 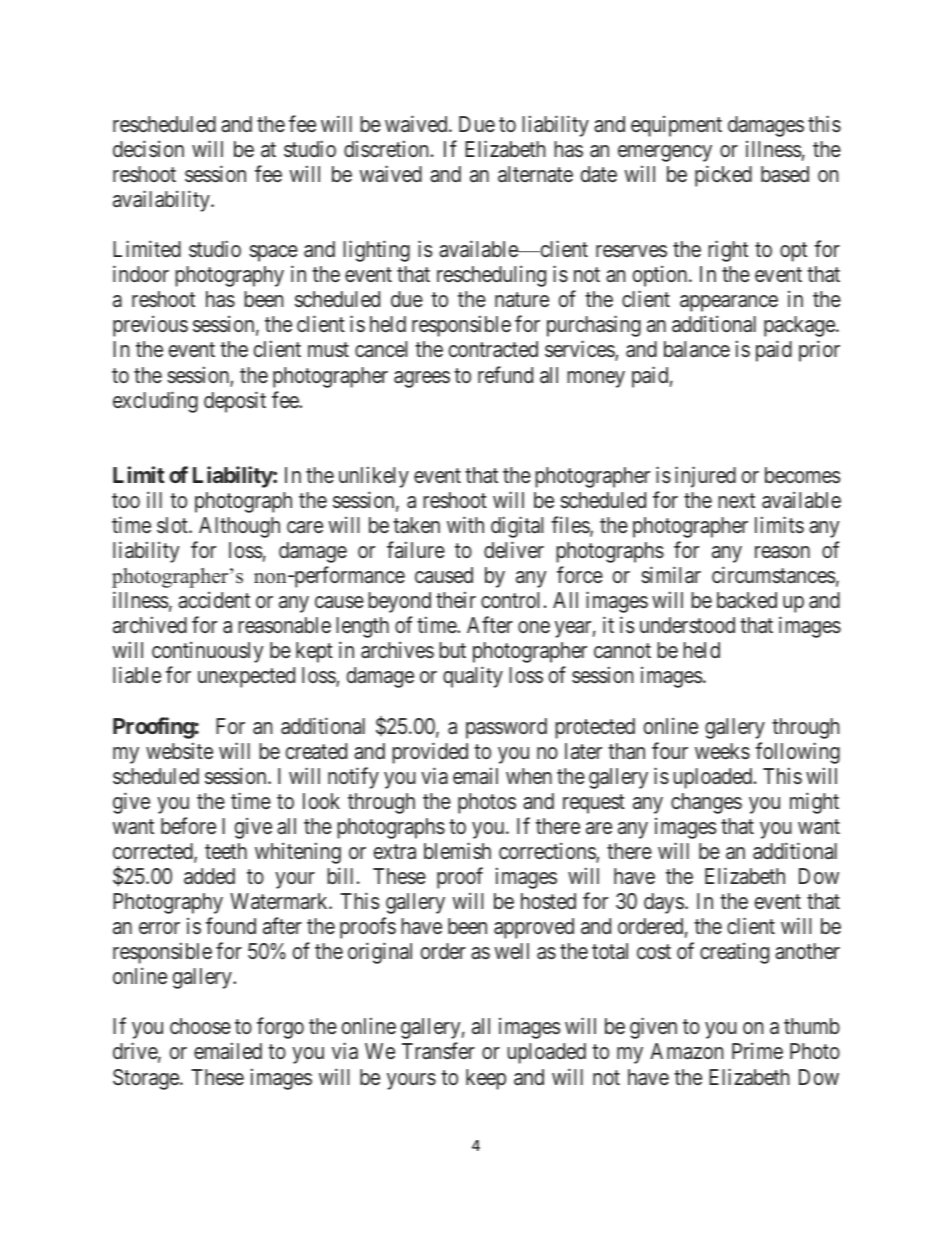 I want to click on with, so click(x=465, y=524).
